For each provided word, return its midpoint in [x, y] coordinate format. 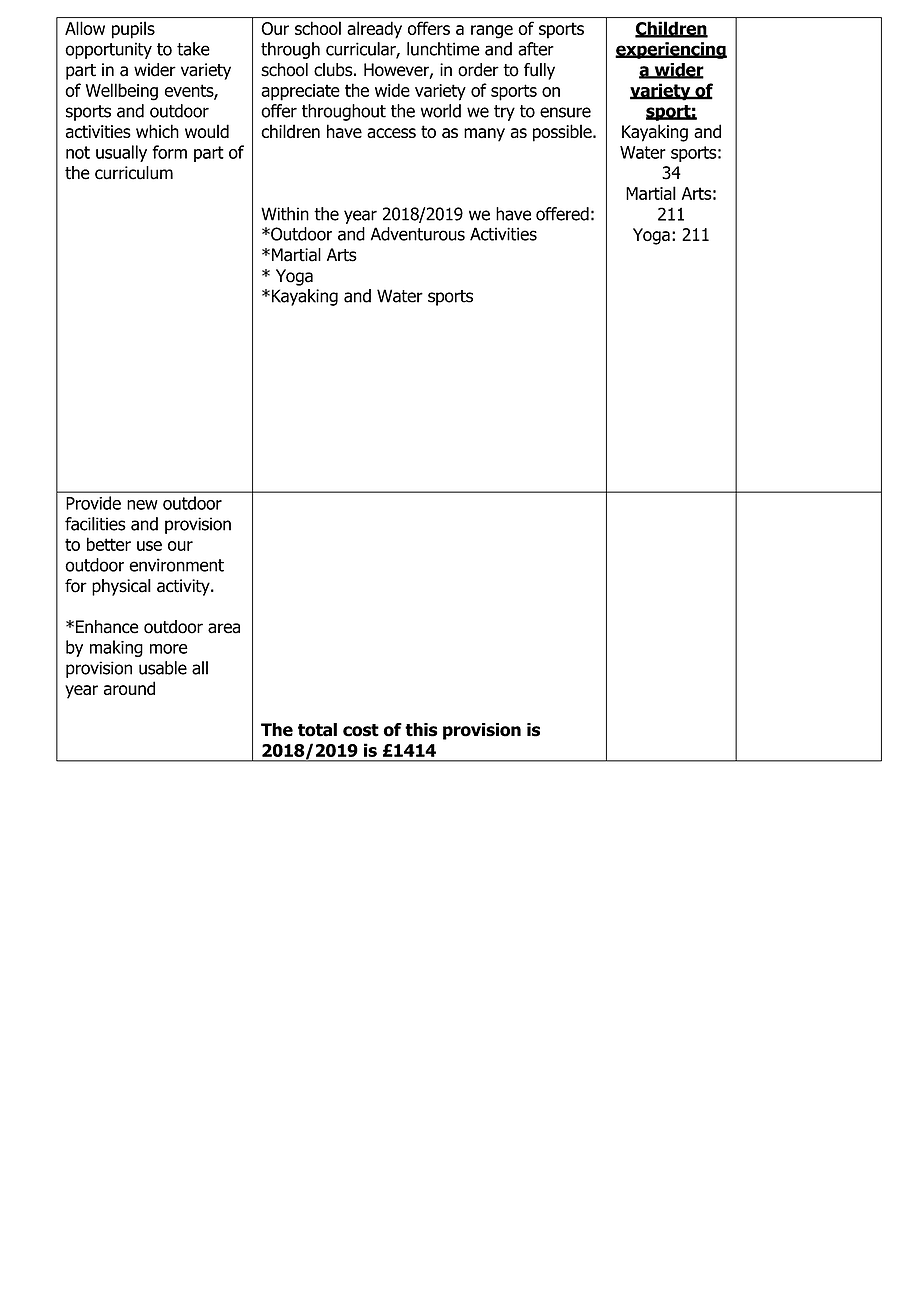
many [484, 135]
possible [563, 133]
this [421, 730]
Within [285, 214]
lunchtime [443, 49]
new [142, 505]
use [149, 546]
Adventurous [418, 234]
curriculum [134, 173]
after [536, 49]
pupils [133, 30]
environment [176, 565]
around [129, 688]
